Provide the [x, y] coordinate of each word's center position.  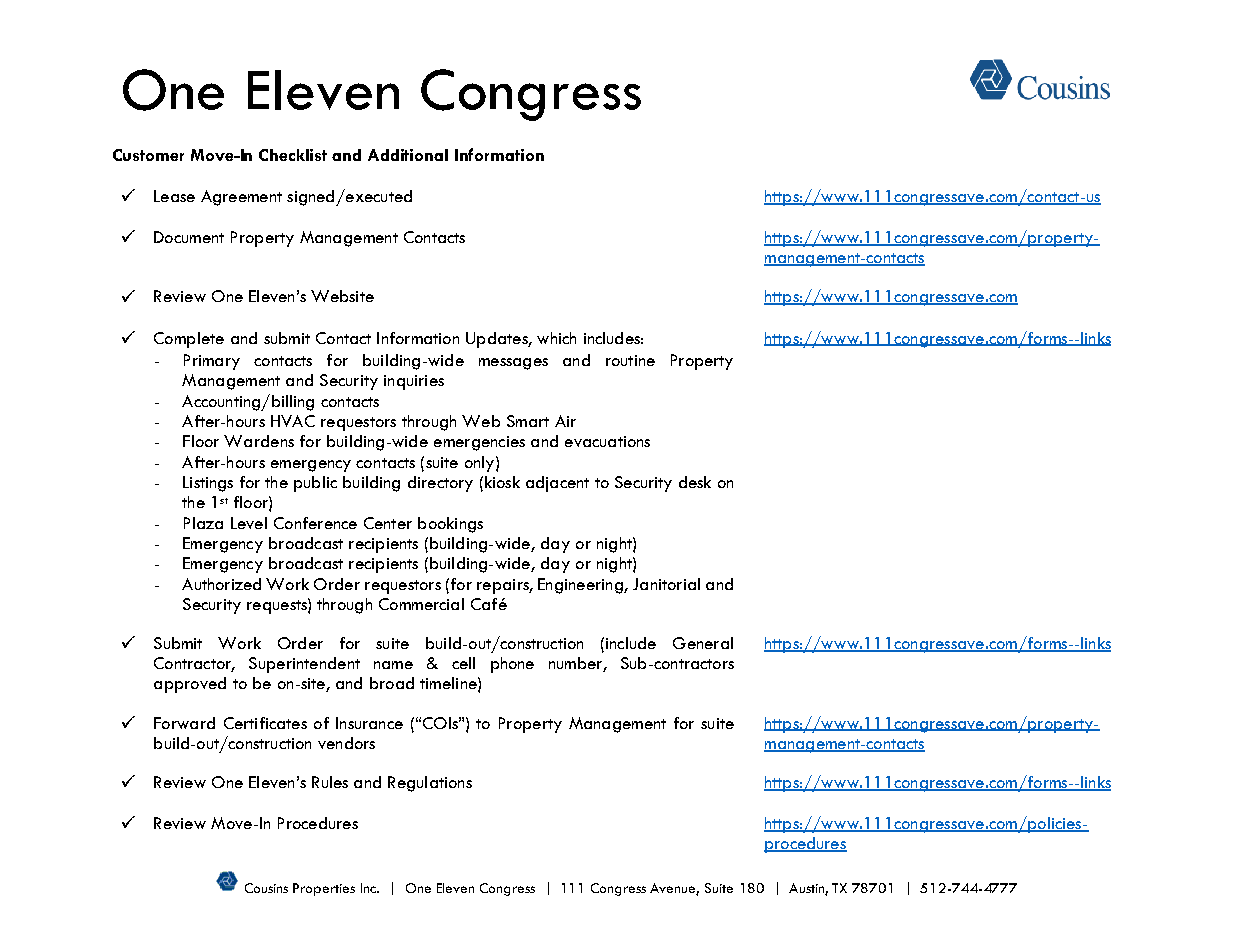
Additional [408, 155]
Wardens [259, 441]
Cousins [266, 888]
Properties [324, 889]
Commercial [421, 604]
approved [190, 685]
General [703, 643]
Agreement [241, 198]
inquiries [414, 382]
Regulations [430, 784]
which [556, 338]
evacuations [607, 441]
